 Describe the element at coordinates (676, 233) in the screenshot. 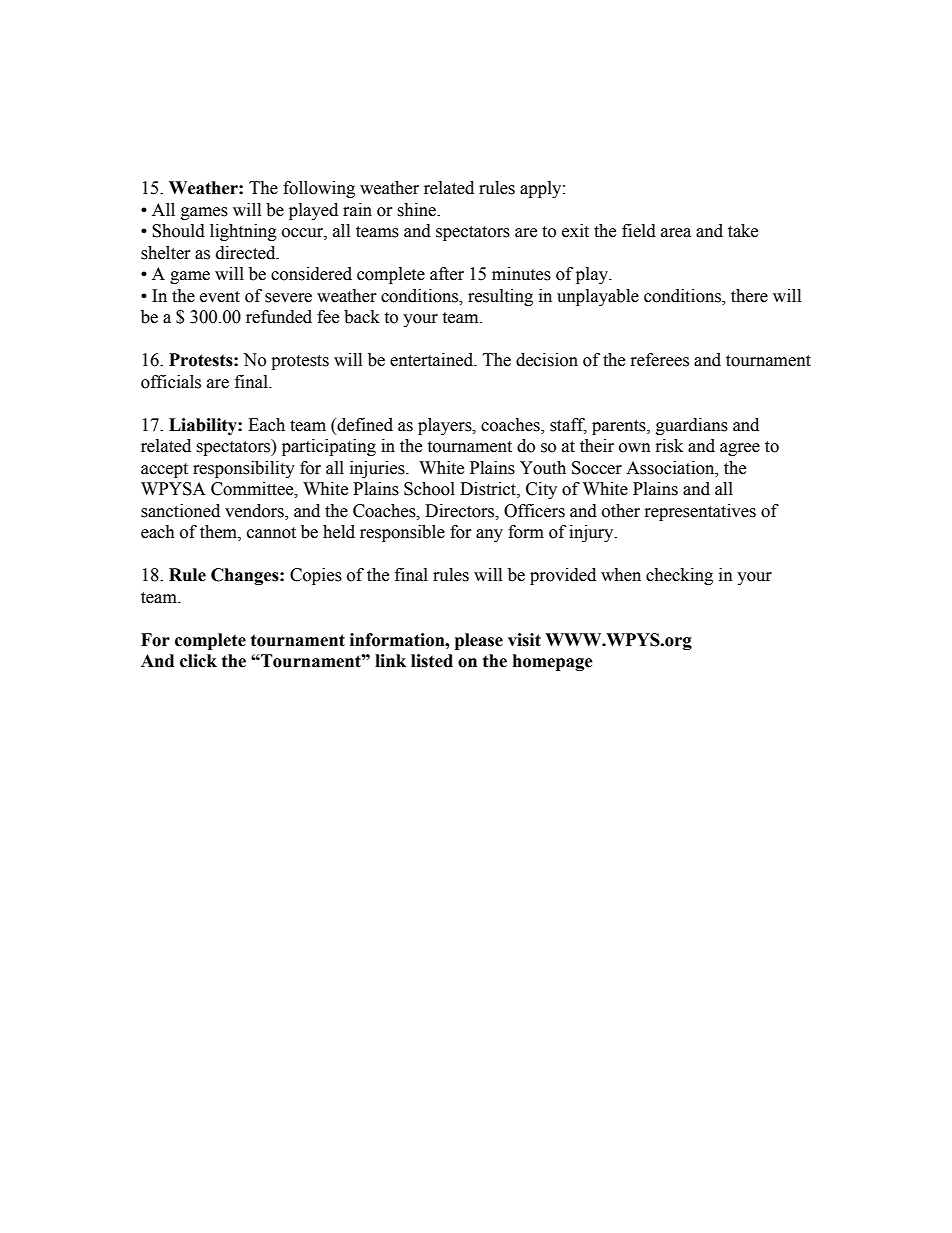

I see `area` at that location.
